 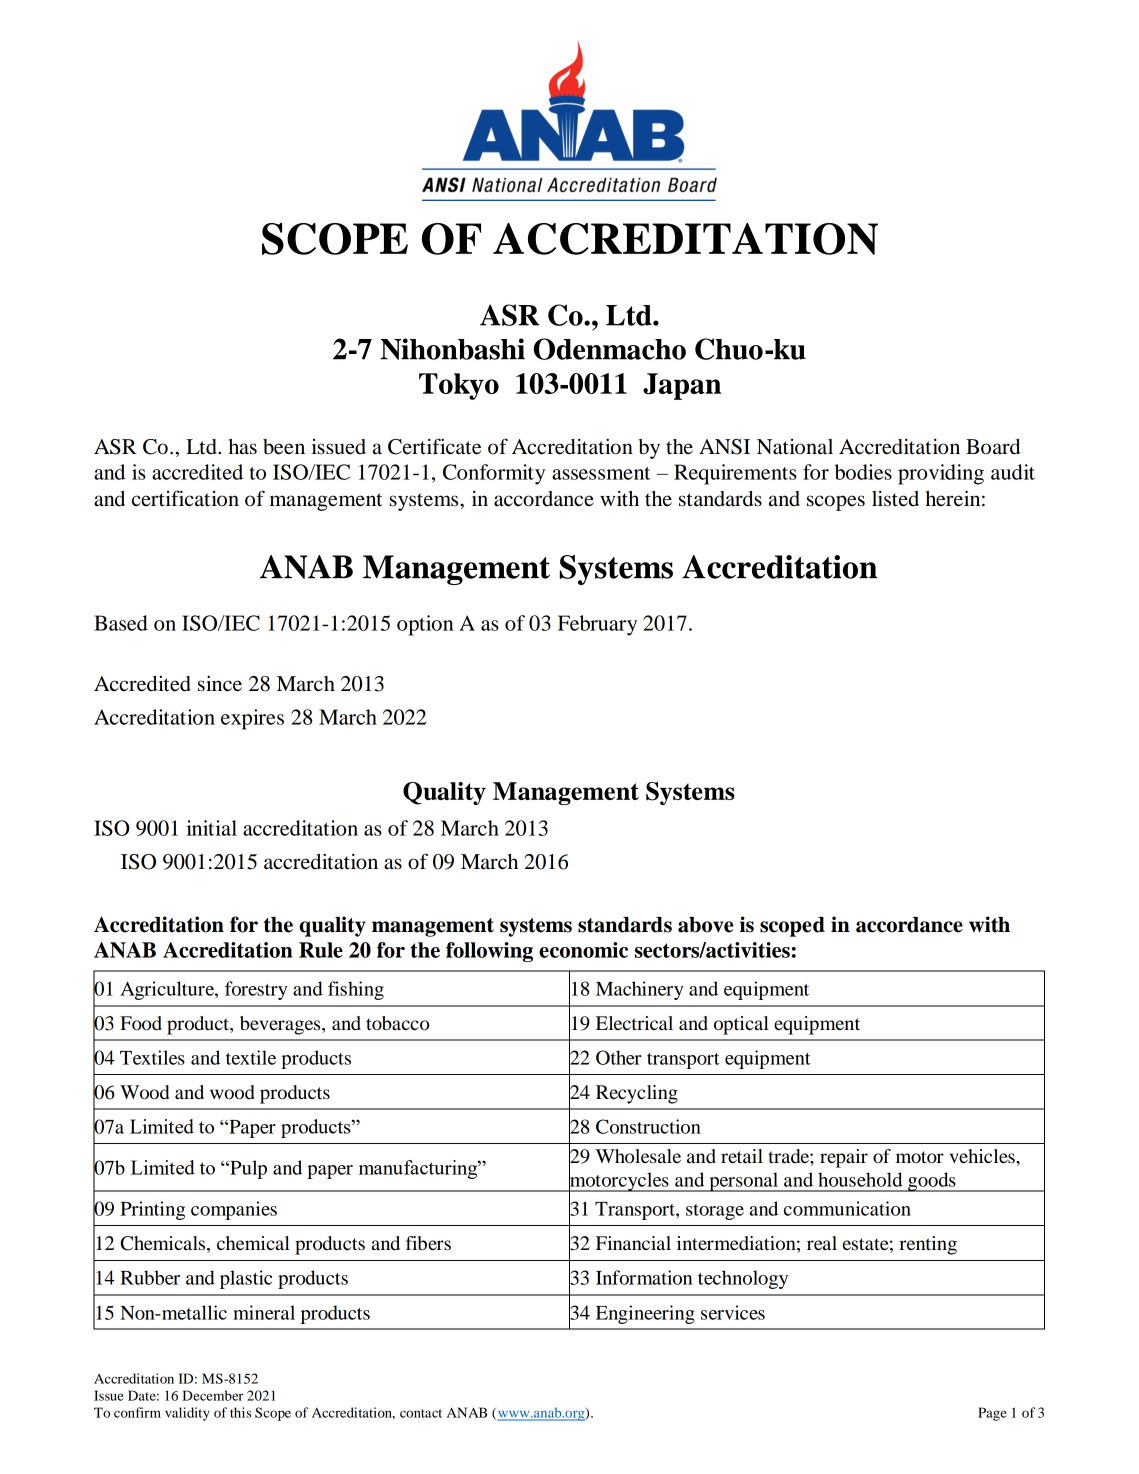 What do you see at coordinates (992, 1414) in the document?
I see `Page` at bounding box center [992, 1414].
